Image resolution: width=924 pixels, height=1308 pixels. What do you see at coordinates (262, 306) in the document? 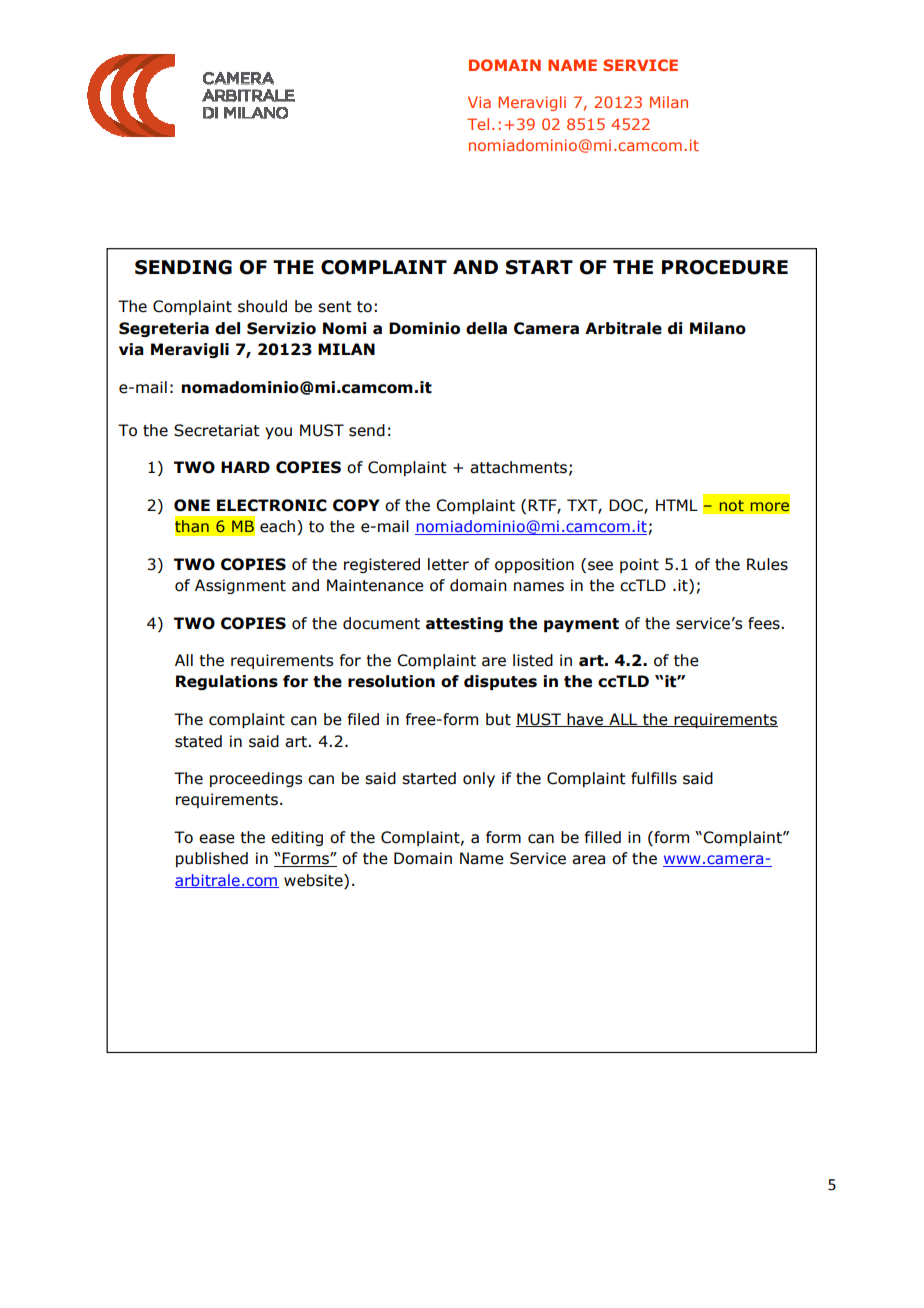
I see `should` at bounding box center [262, 306].
